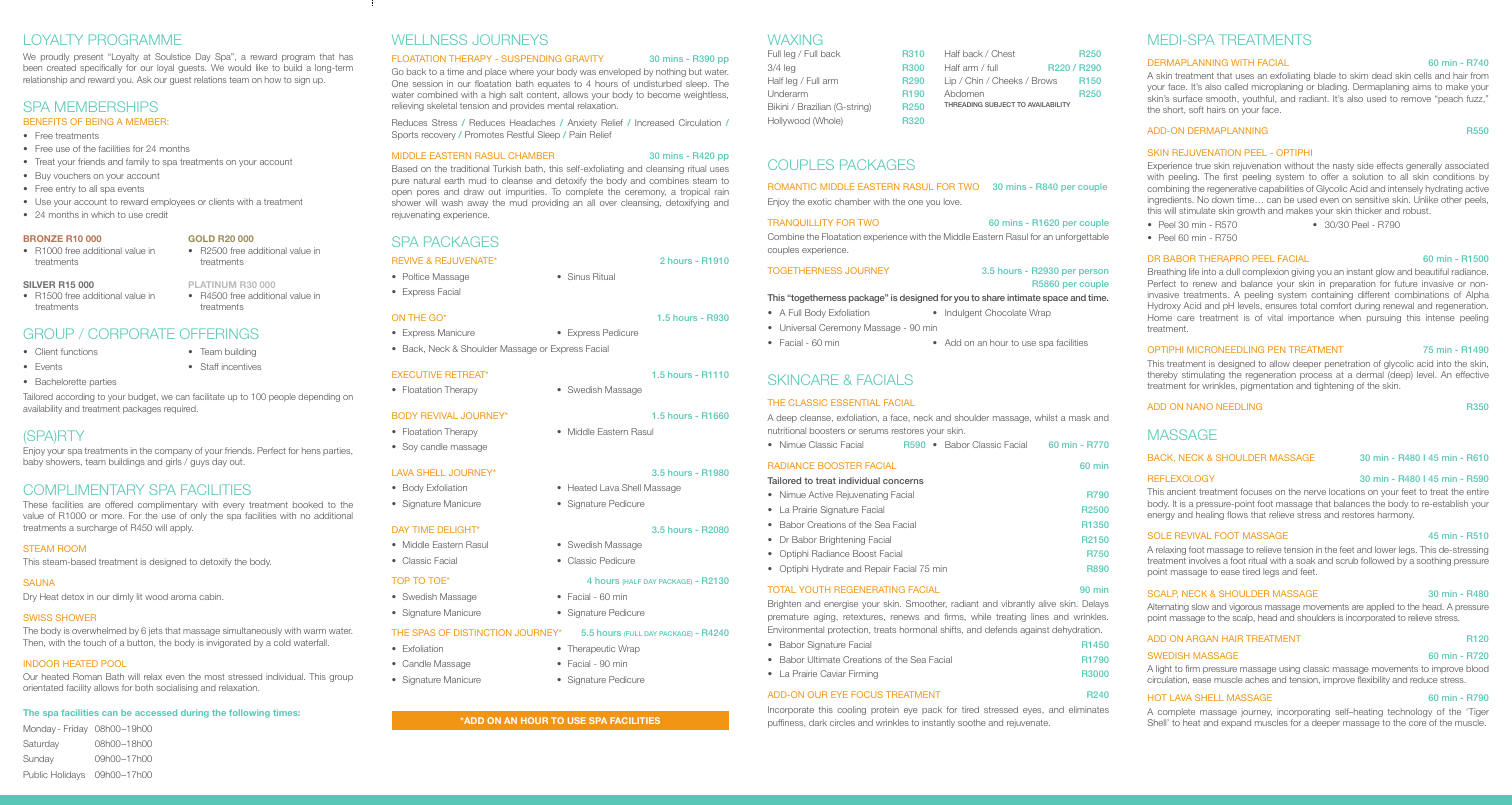 Image resolution: width=1512 pixels, height=805 pixels. Describe the element at coordinates (671, 72) in the image. I see `nothing` at that location.
